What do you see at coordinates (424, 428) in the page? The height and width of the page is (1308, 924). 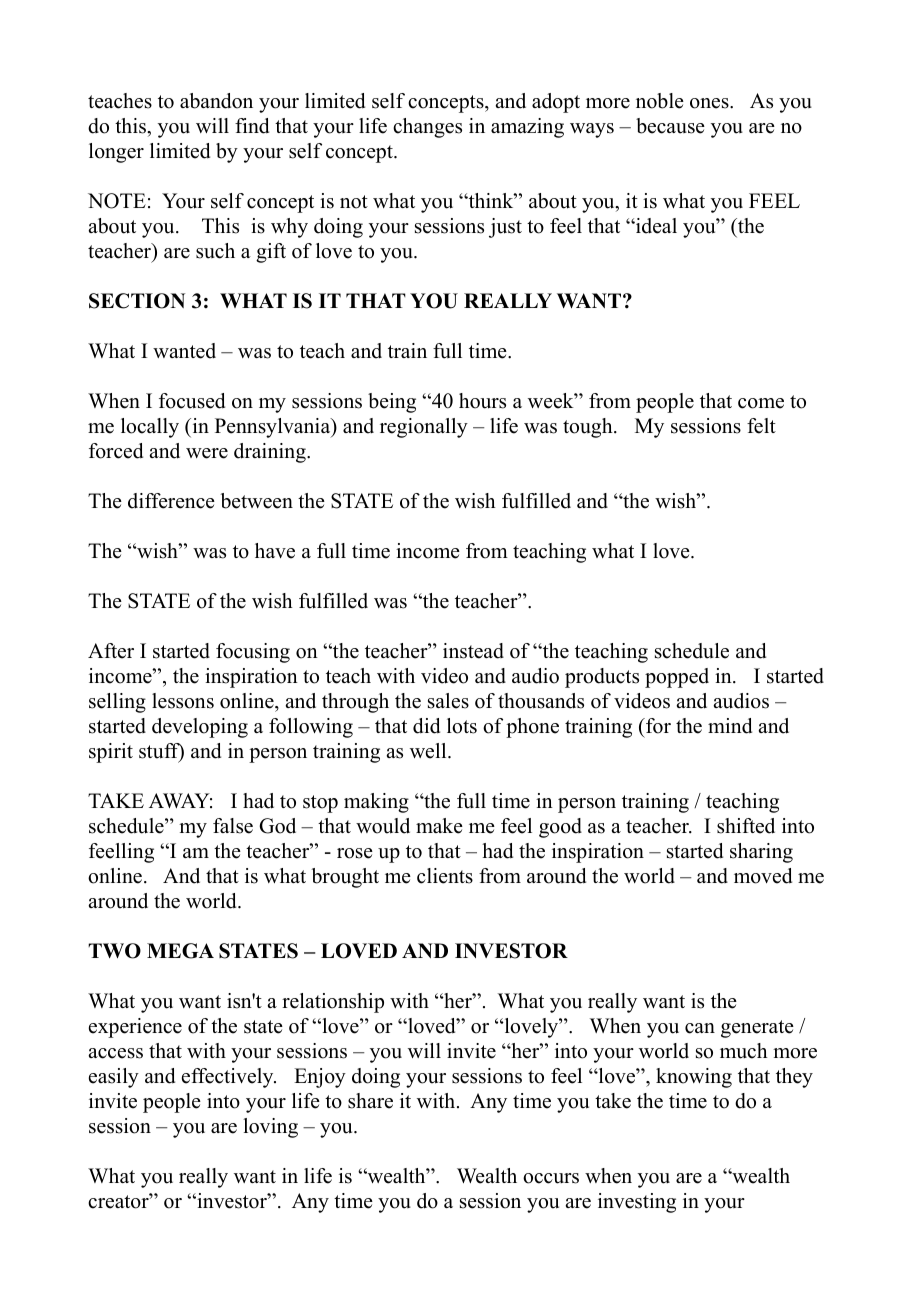 I see `regionally` at bounding box center [424, 428].
